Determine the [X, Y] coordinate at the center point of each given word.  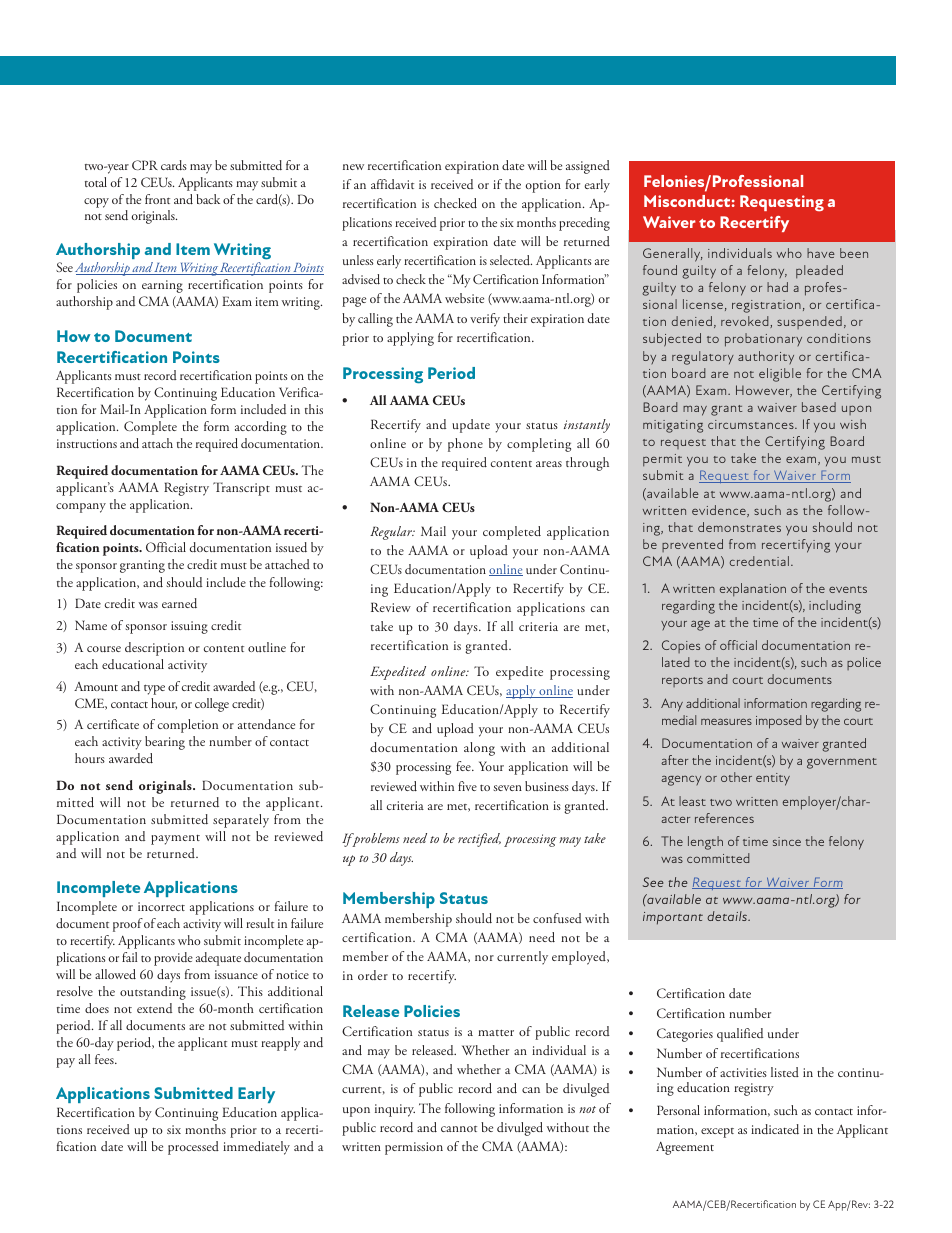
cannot [459, 1129]
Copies [681, 646]
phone [465, 445]
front [157, 199]
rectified [479, 840]
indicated [775, 1129]
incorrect [161, 906]
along [479, 749]
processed [193, 1148]
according [261, 428]
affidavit [392, 184]
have [821, 253]
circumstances [752, 424]
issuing [189, 627]
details [728, 916]
